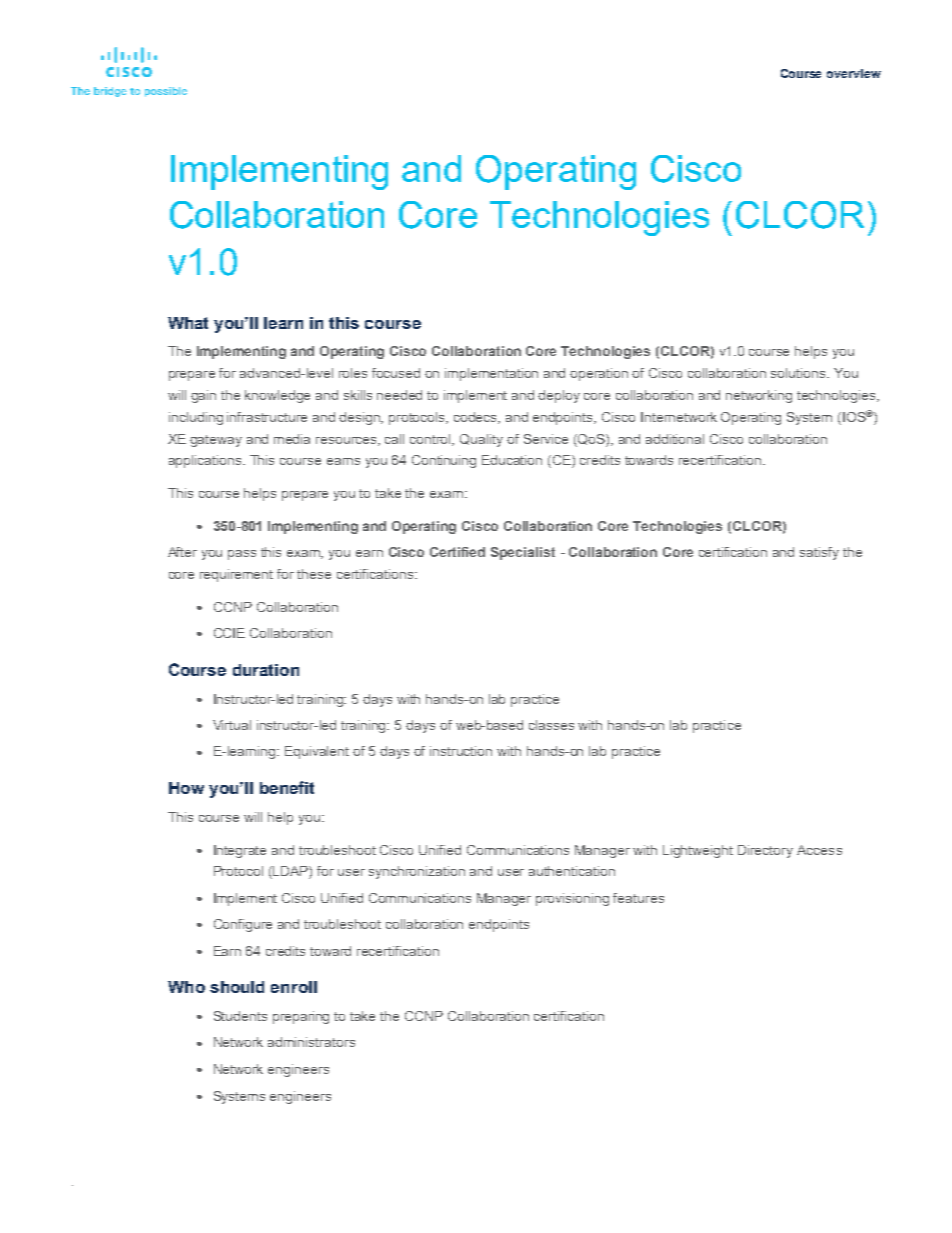 This image has height=1233, width=952. I want to click on pass, so click(242, 555).
